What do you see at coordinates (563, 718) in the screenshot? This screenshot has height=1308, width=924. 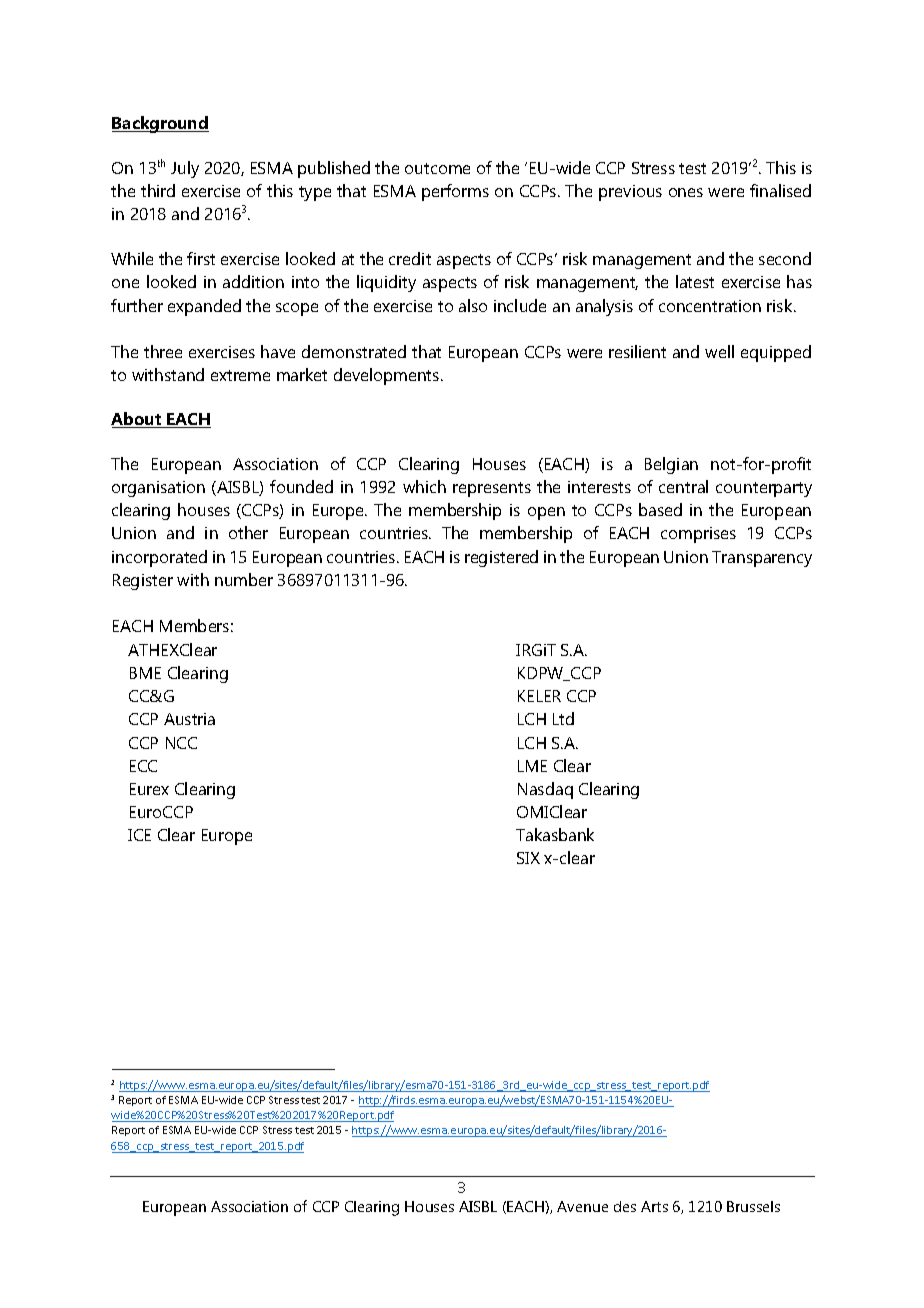 I see `Ltd` at bounding box center [563, 718].
